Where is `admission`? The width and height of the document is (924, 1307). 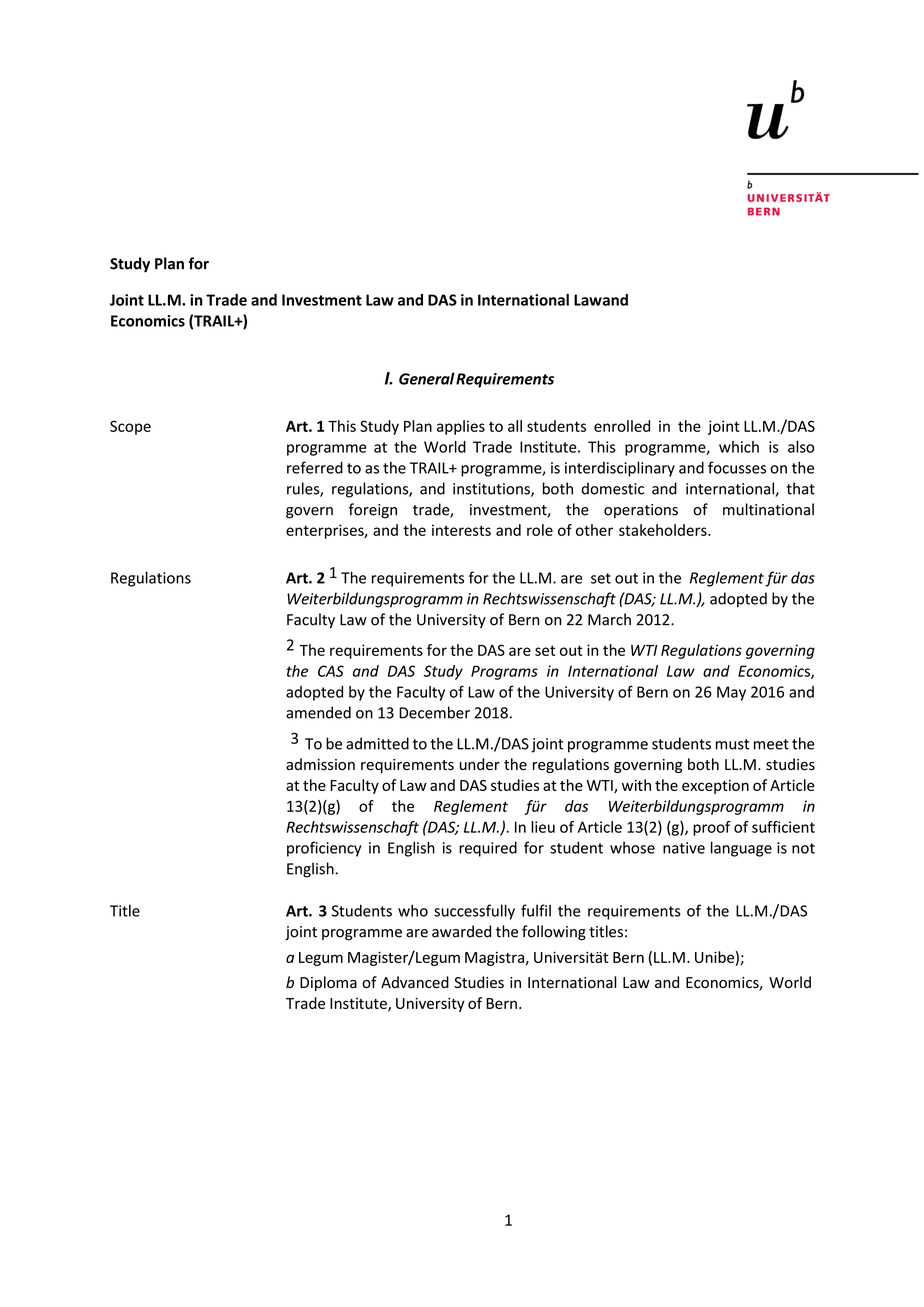
admission is located at coordinates (320, 764).
